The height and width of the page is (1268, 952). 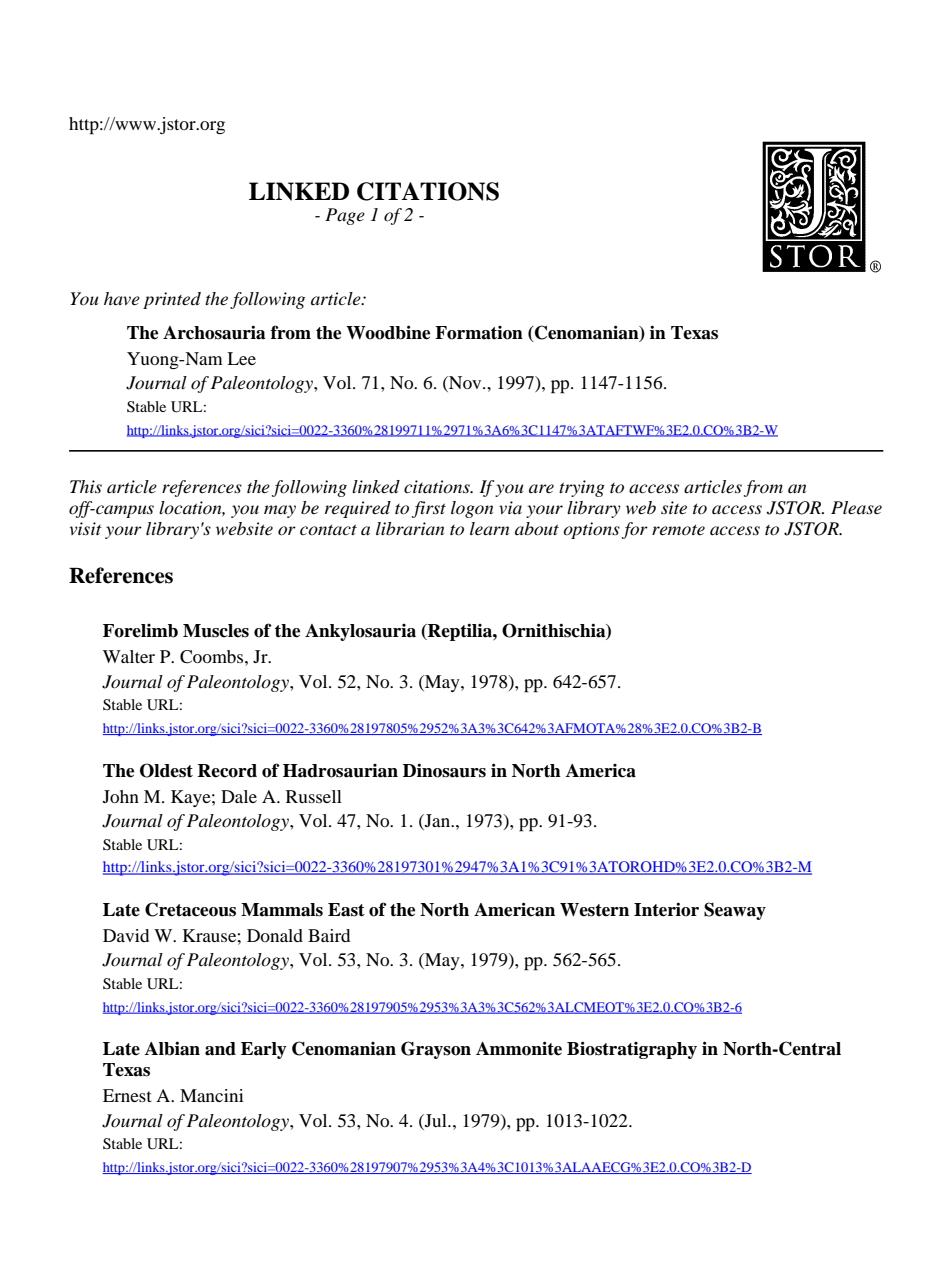 I want to click on Jul, so click(x=436, y=1120).
